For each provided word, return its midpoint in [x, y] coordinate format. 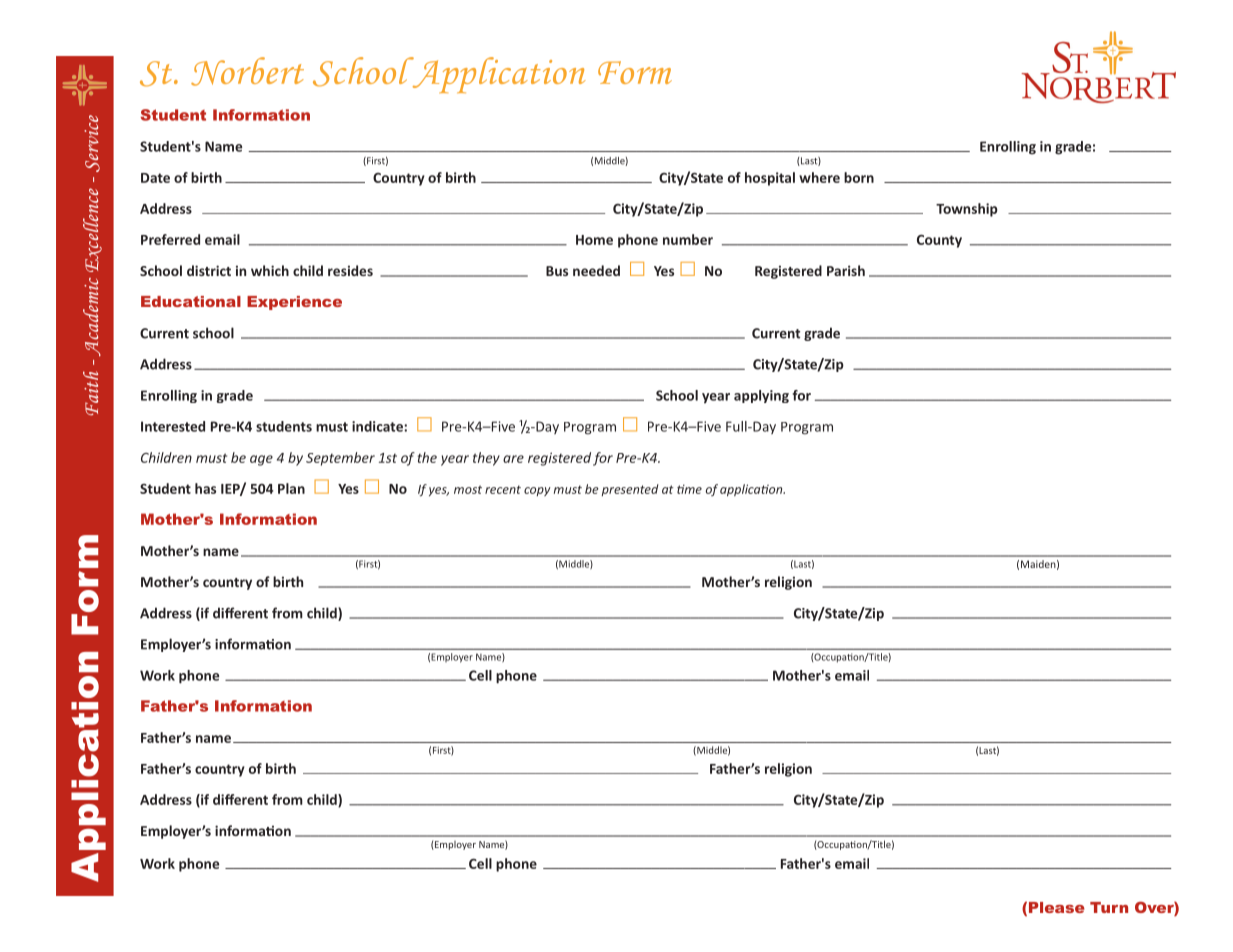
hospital [770, 179]
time [689, 489]
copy [537, 491]
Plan [291, 488]
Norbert [247, 71]
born [859, 177]
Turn [1109, 907]
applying [761, 396]
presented [630, 490]
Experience [294, 303]
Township [967, 210]
